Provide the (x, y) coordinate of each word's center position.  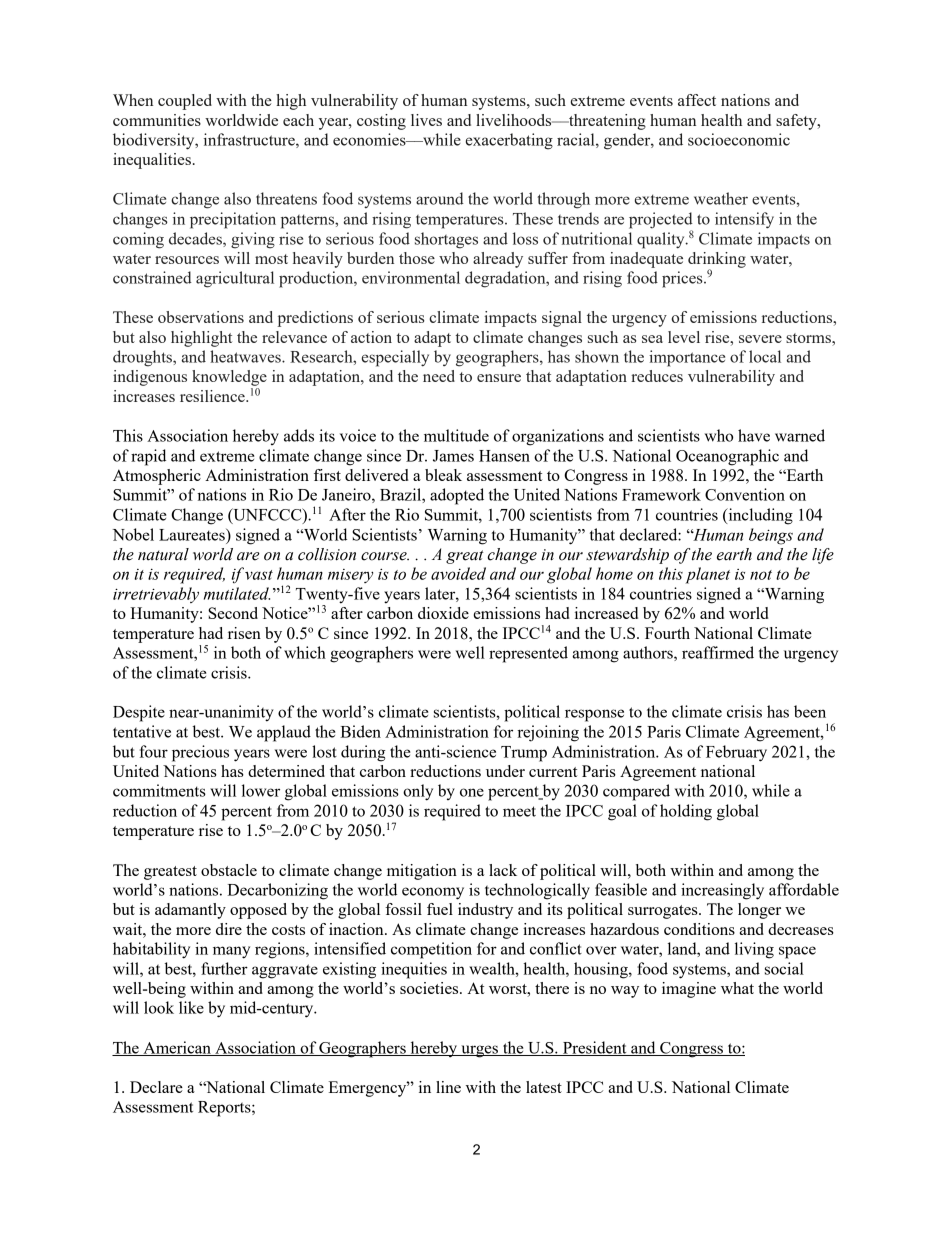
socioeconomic (739, 139)
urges (479, 1051)
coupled (185, 102)
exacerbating (509, 141)
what (737, 988)
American (177, 1048)
